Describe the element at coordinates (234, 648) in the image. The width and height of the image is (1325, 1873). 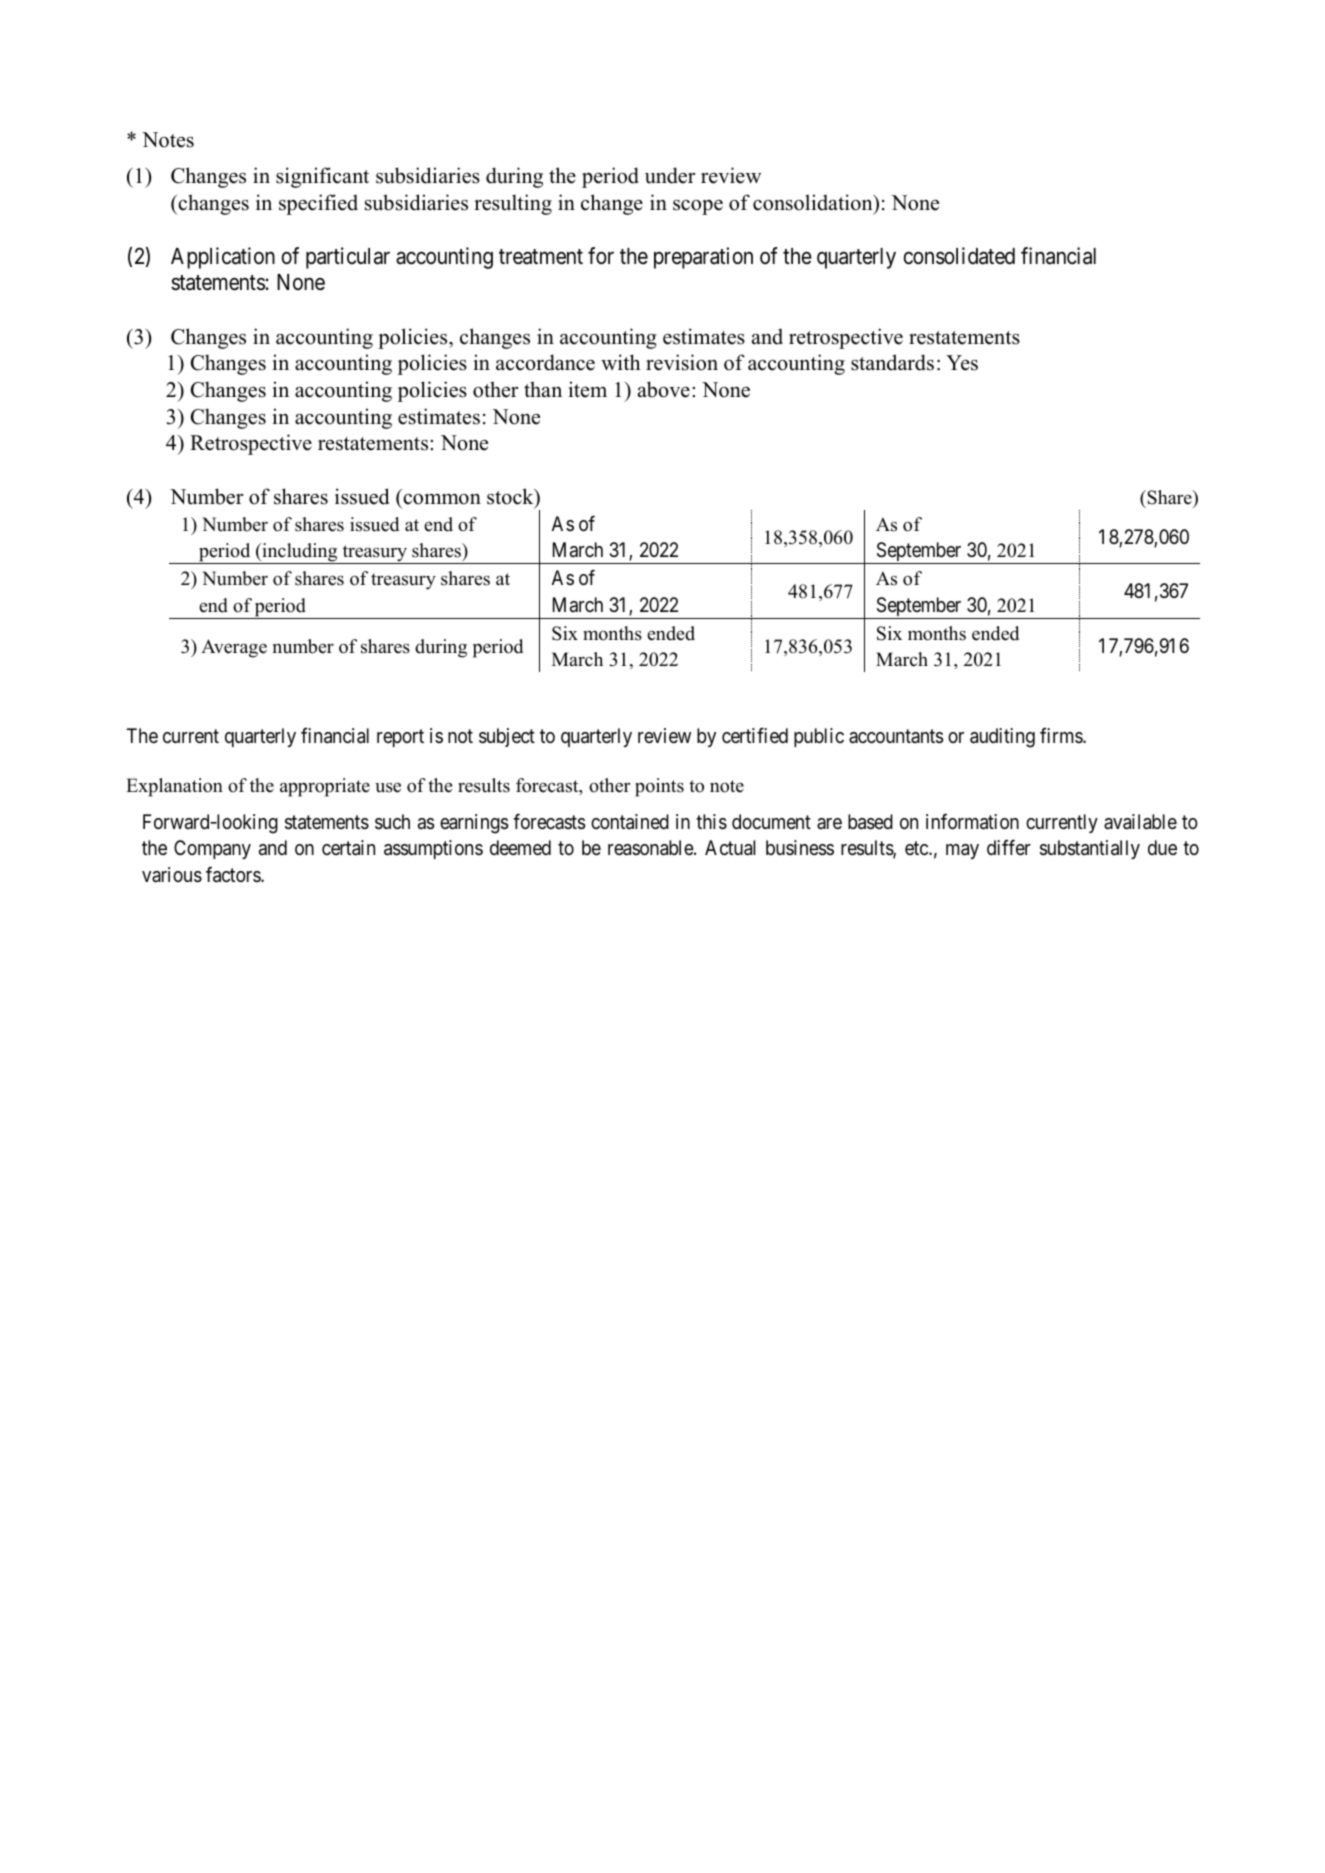
I see `Average` at that location.
